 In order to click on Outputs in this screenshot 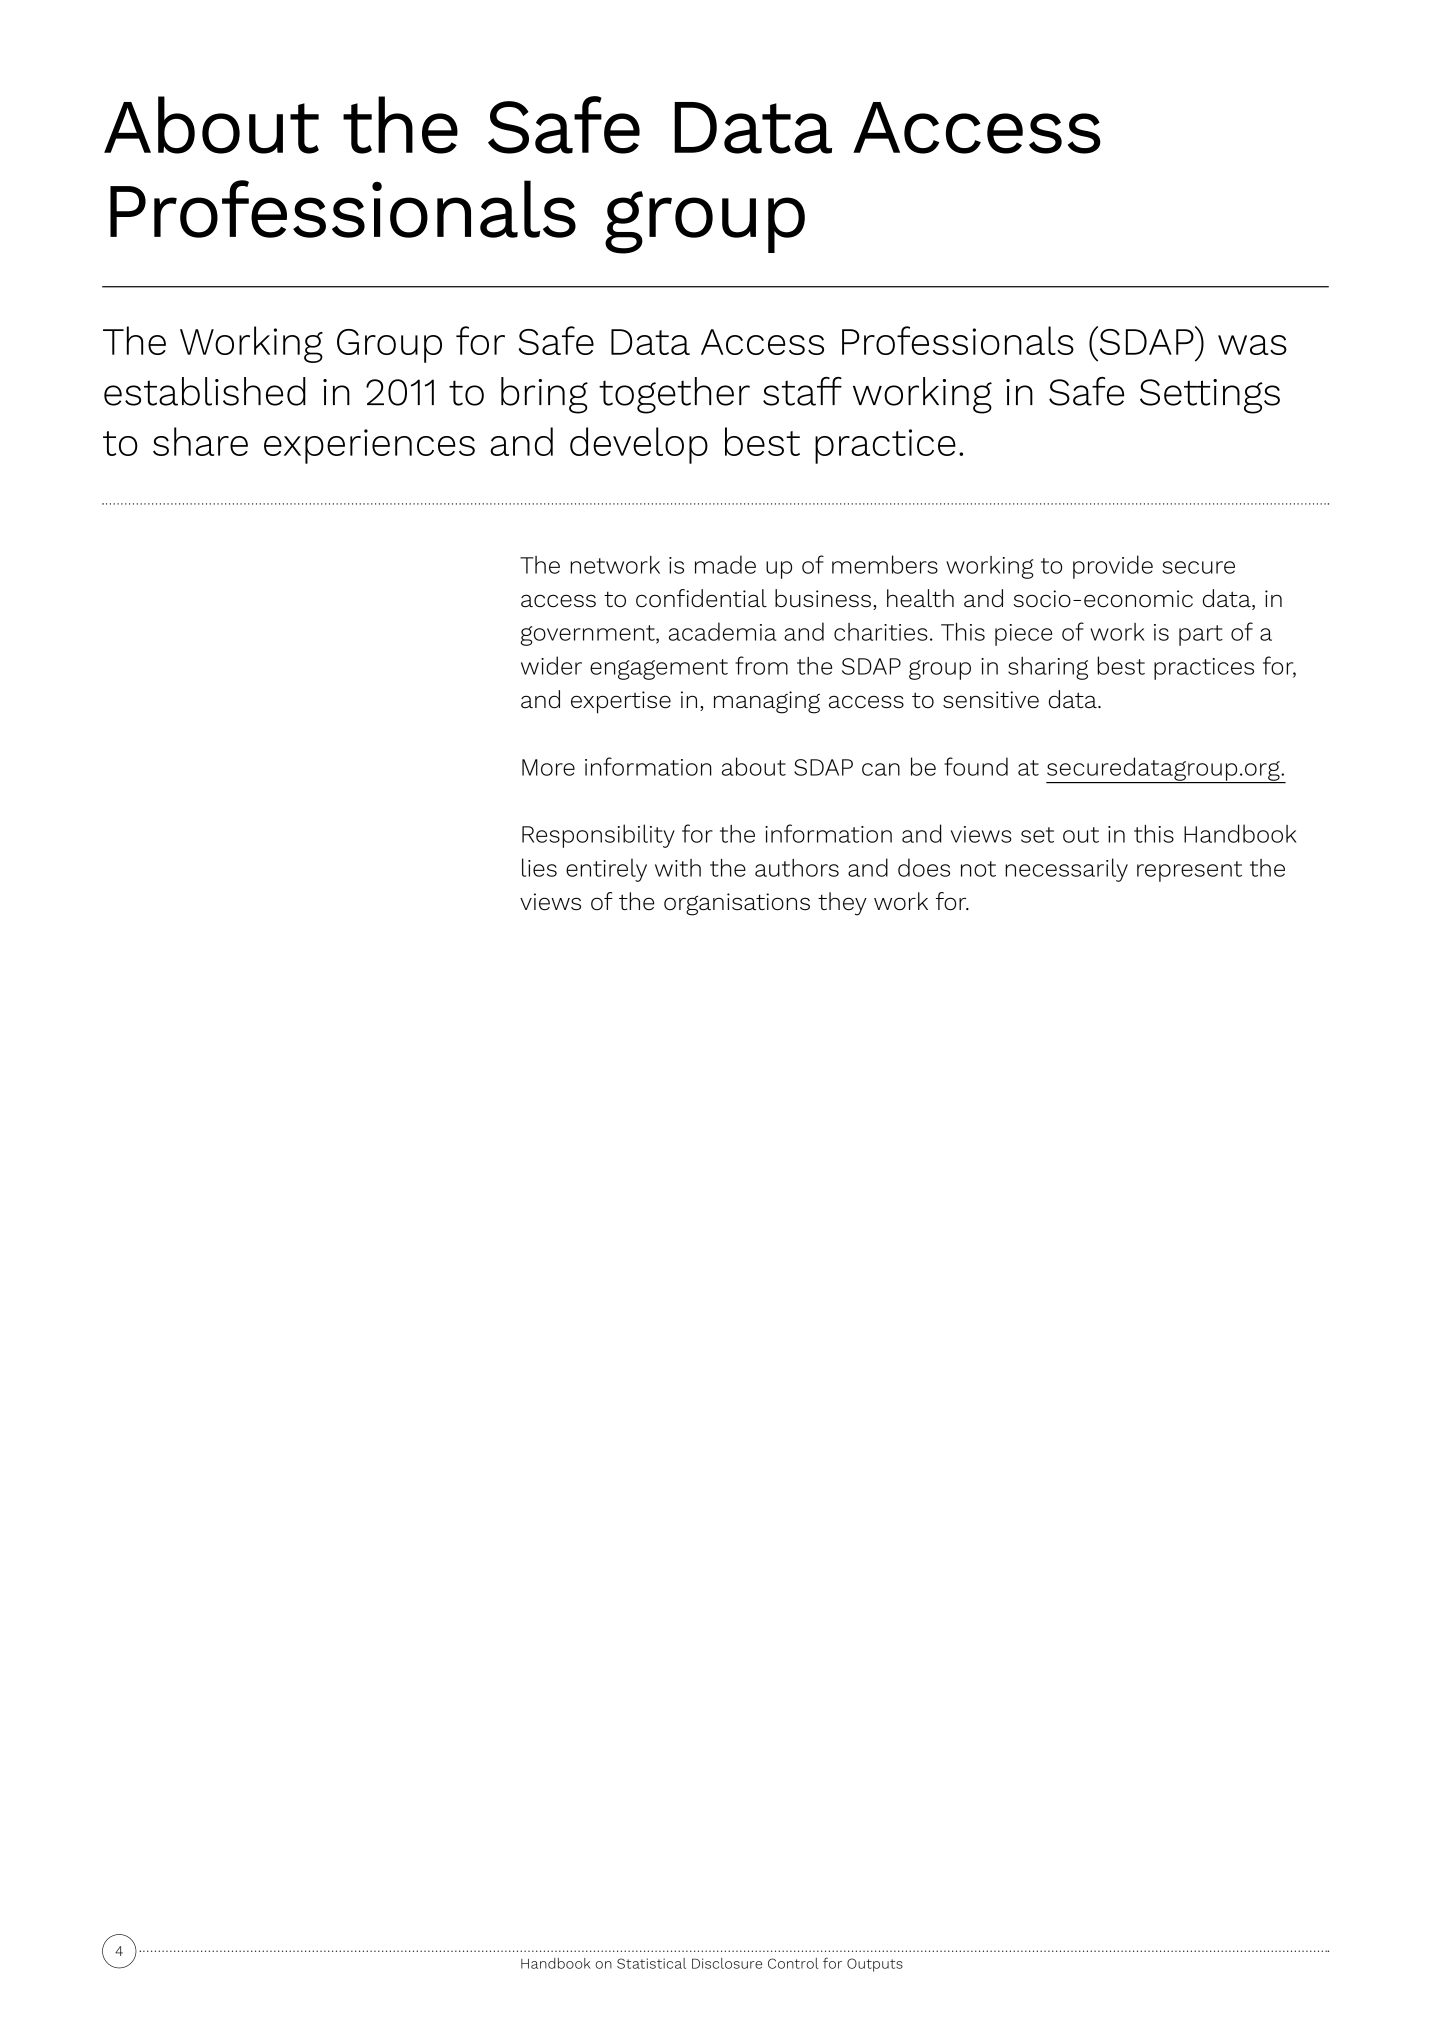, I will do `click(875, 1965)`.
